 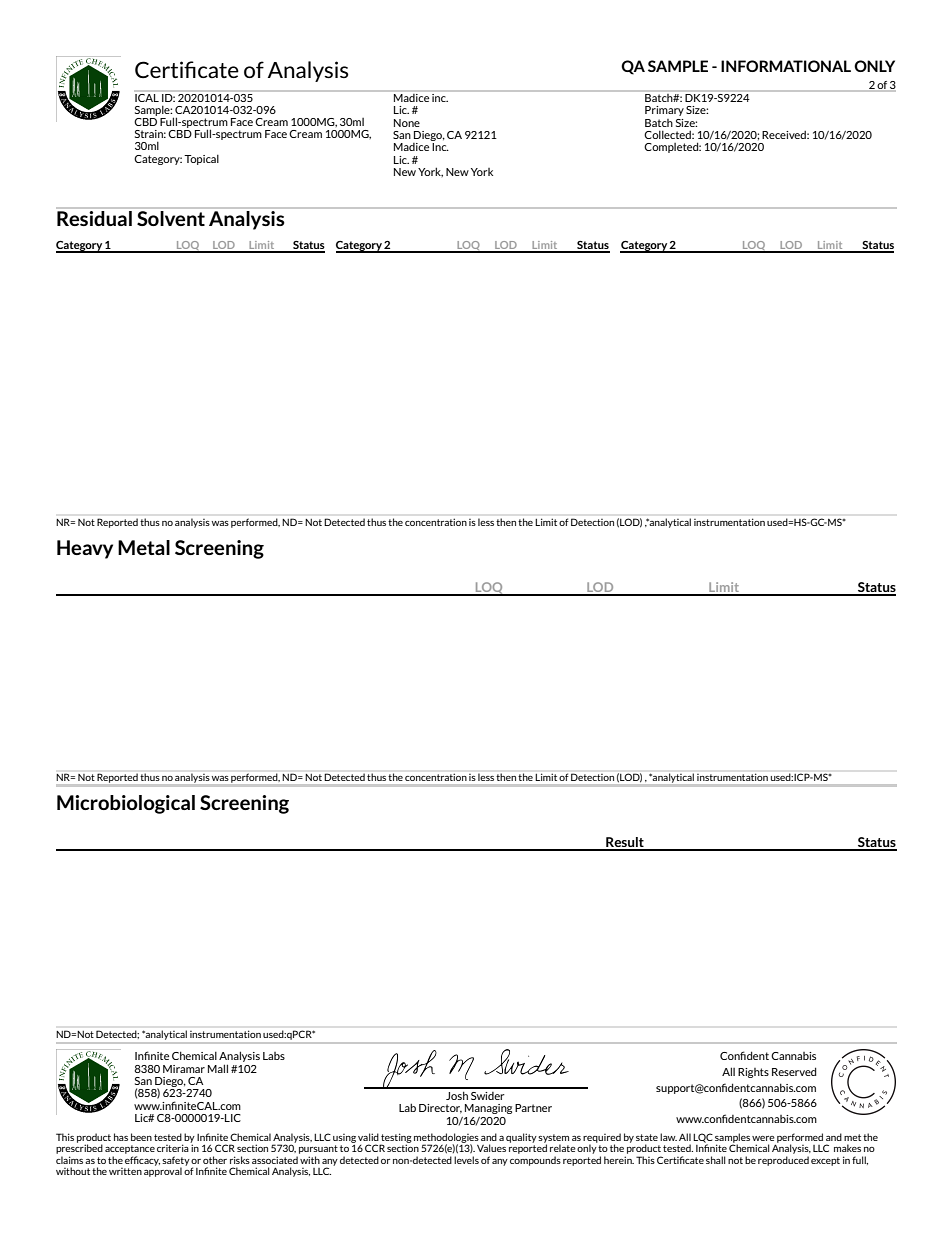 What do you see at coordinates (625, 843) in the document?
I see `Result` at bounding box center [625, 843].
